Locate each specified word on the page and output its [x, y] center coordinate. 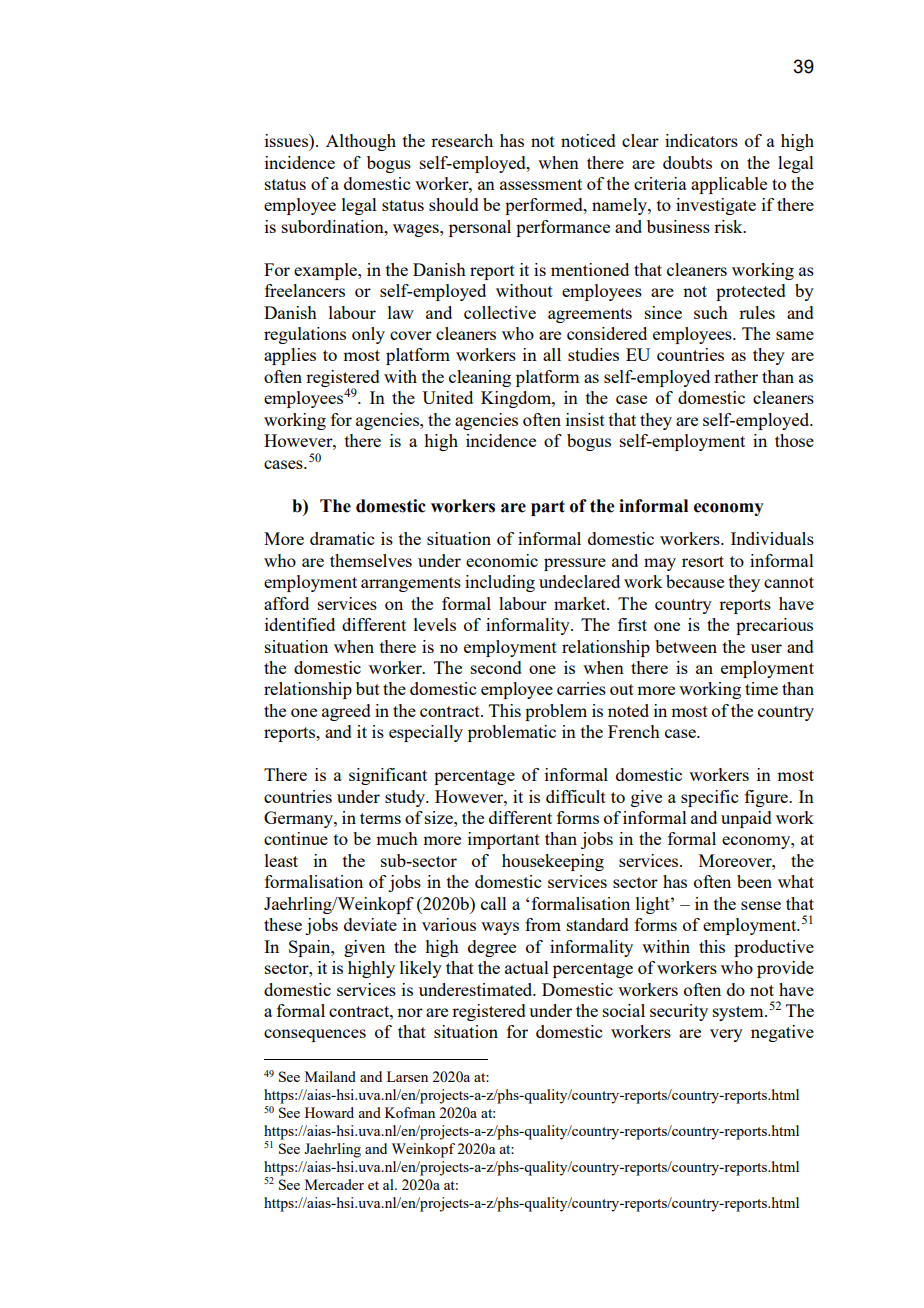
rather [736, 376]
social [624, 1010]
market [581, 603]
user [766, 648]
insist [585, 419]
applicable [729, 185]
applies [290, 356]
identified [300, 624]
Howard [329, 1112]
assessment [541, 184]
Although [361, 142]
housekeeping [553, 862]
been [754, 881]
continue [296, 838]
